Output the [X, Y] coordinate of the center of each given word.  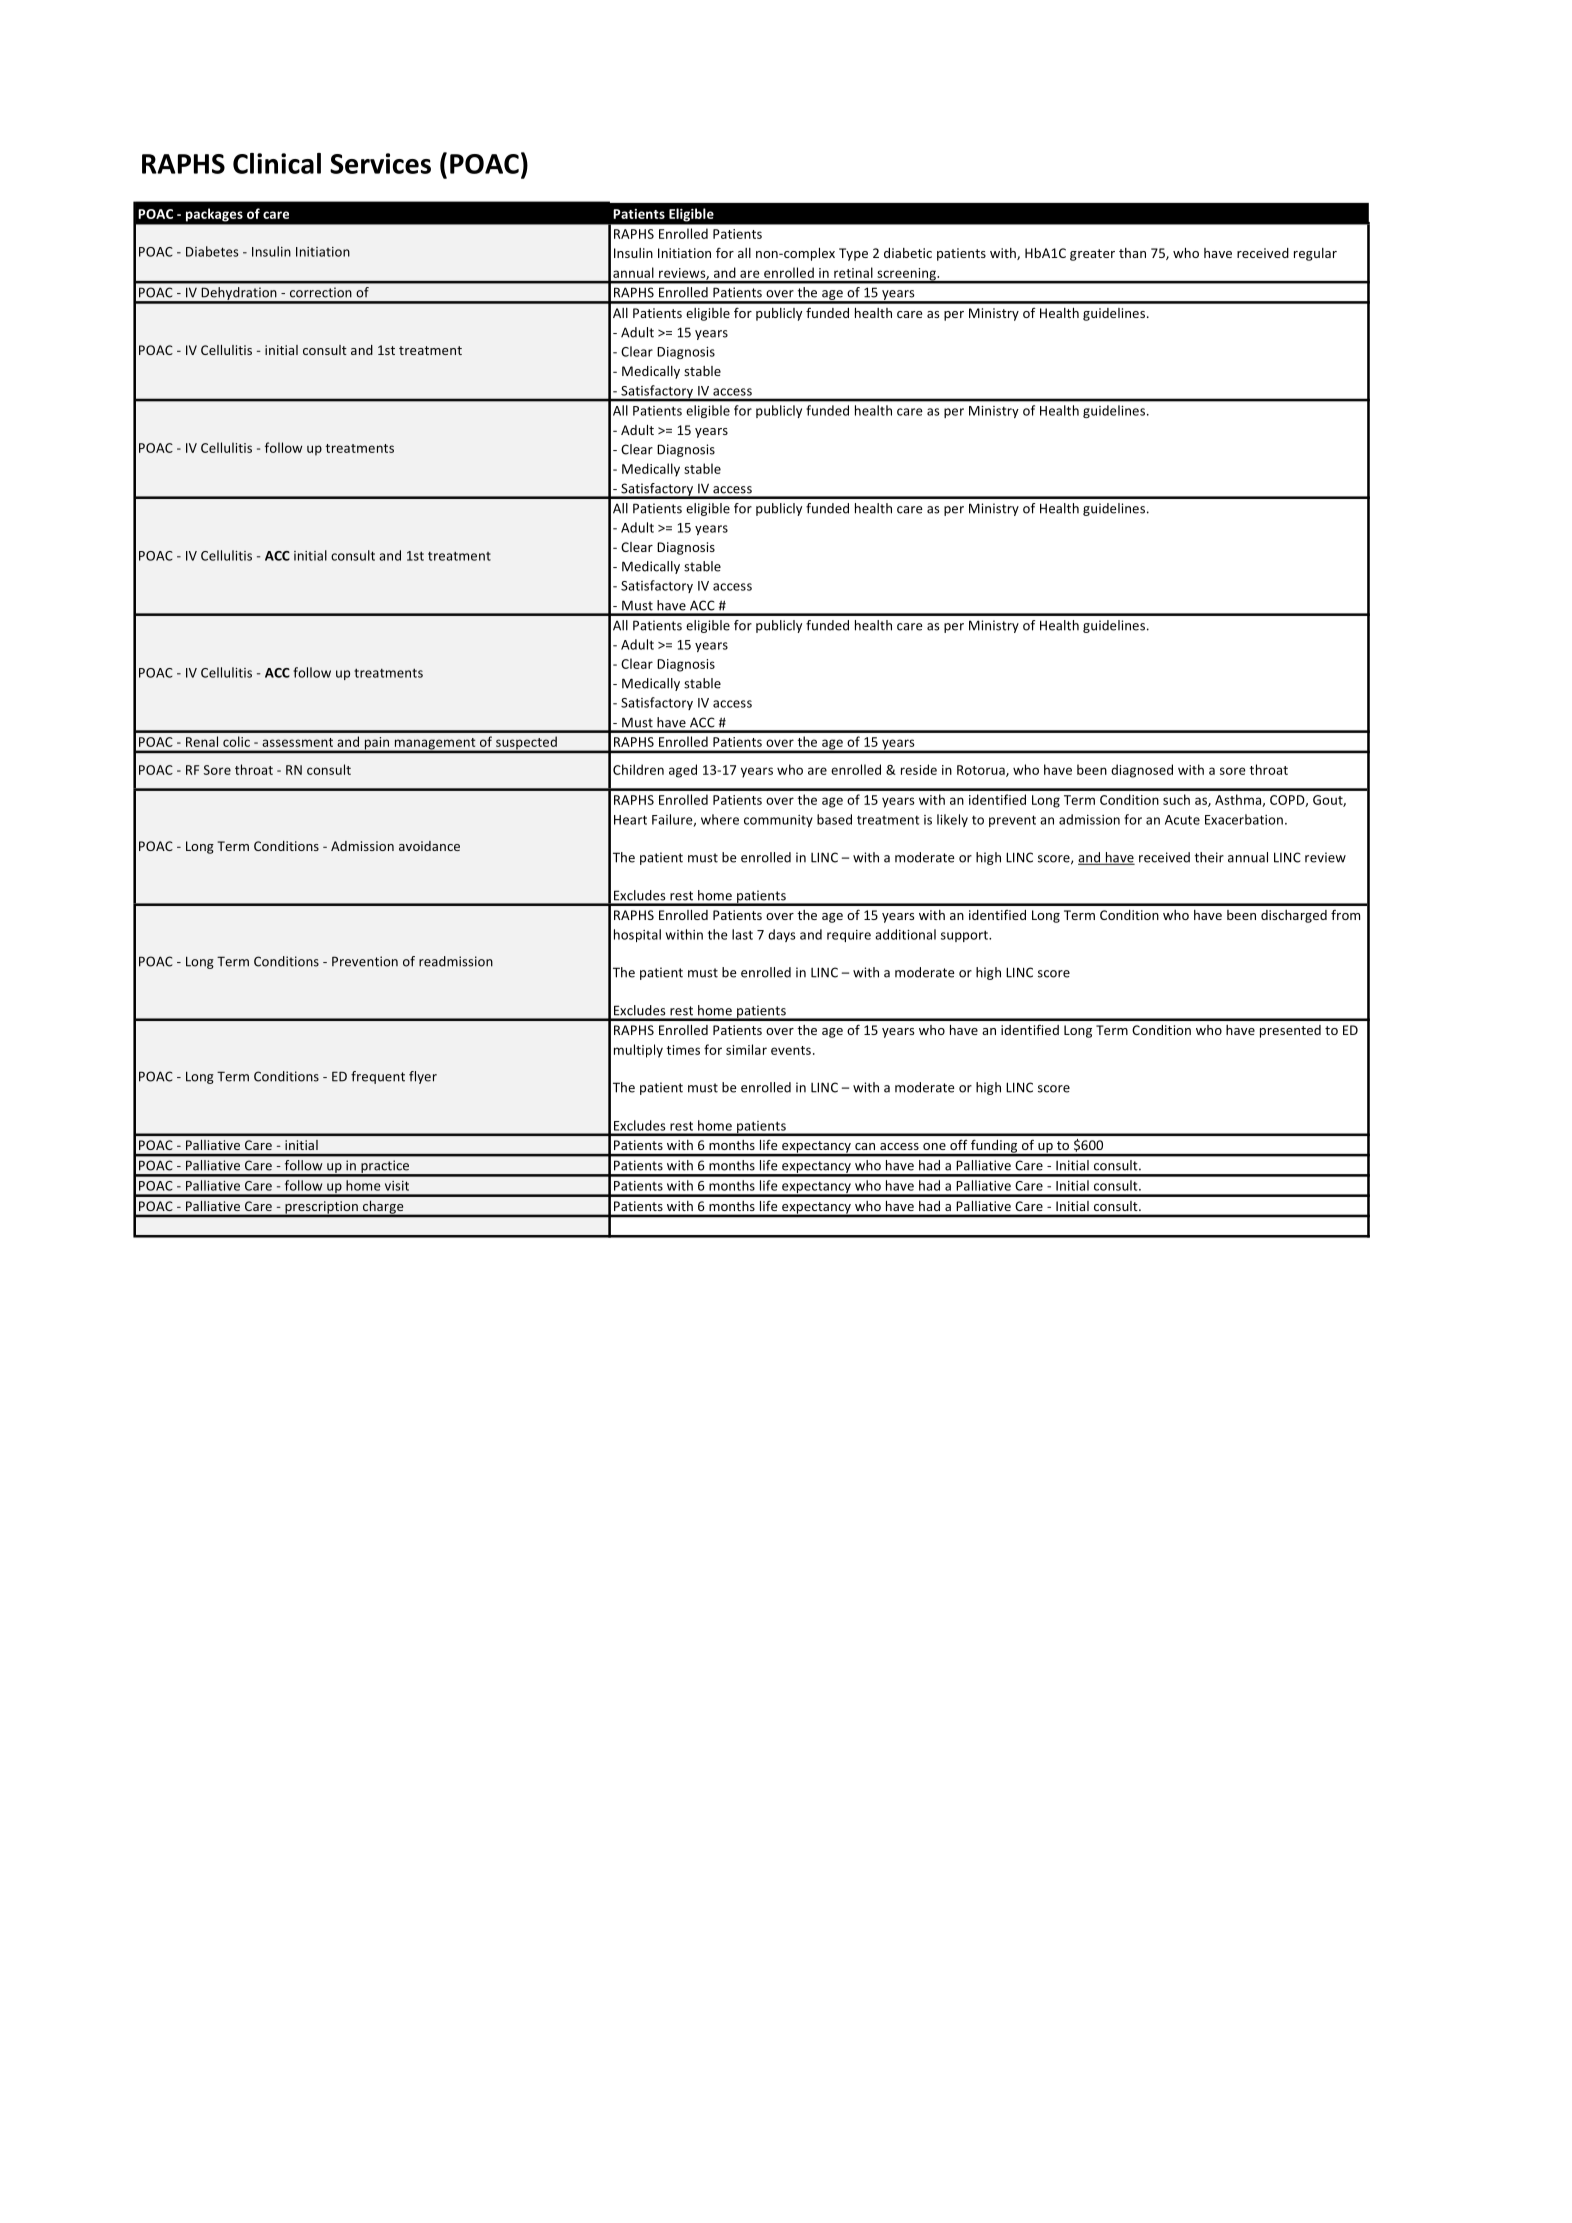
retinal [853, 272]
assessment [297, 742]
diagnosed [1142, 771]
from [1345, 914]
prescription [321, 1208]
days [782, 935]
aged [683, 771]
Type [853, 254]
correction [320, 292]
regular [1315, 254]
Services [380, 163]
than [1132, 253]
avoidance [429, 846]
